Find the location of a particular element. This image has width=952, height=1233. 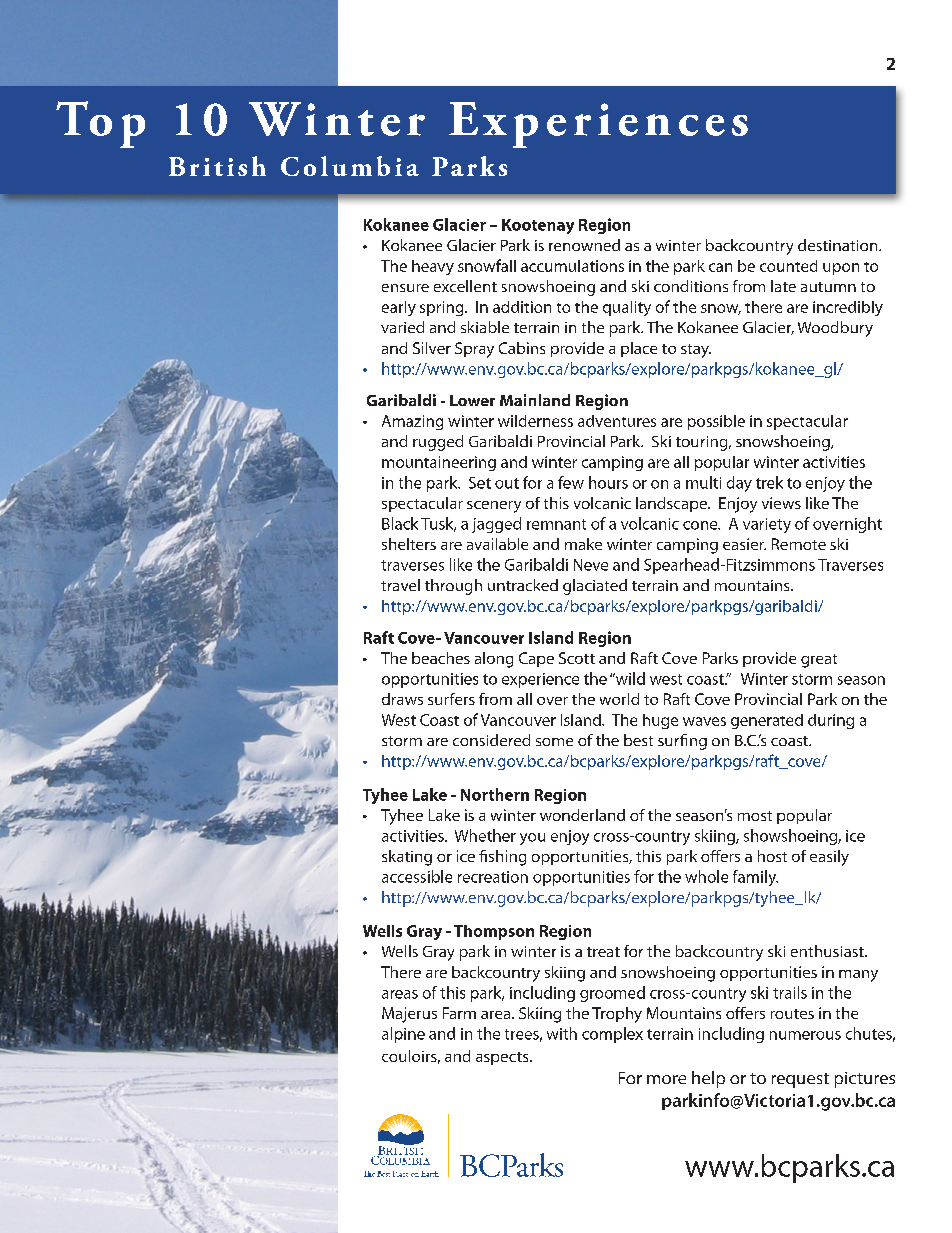

great is located at coordinates (819, 661).
